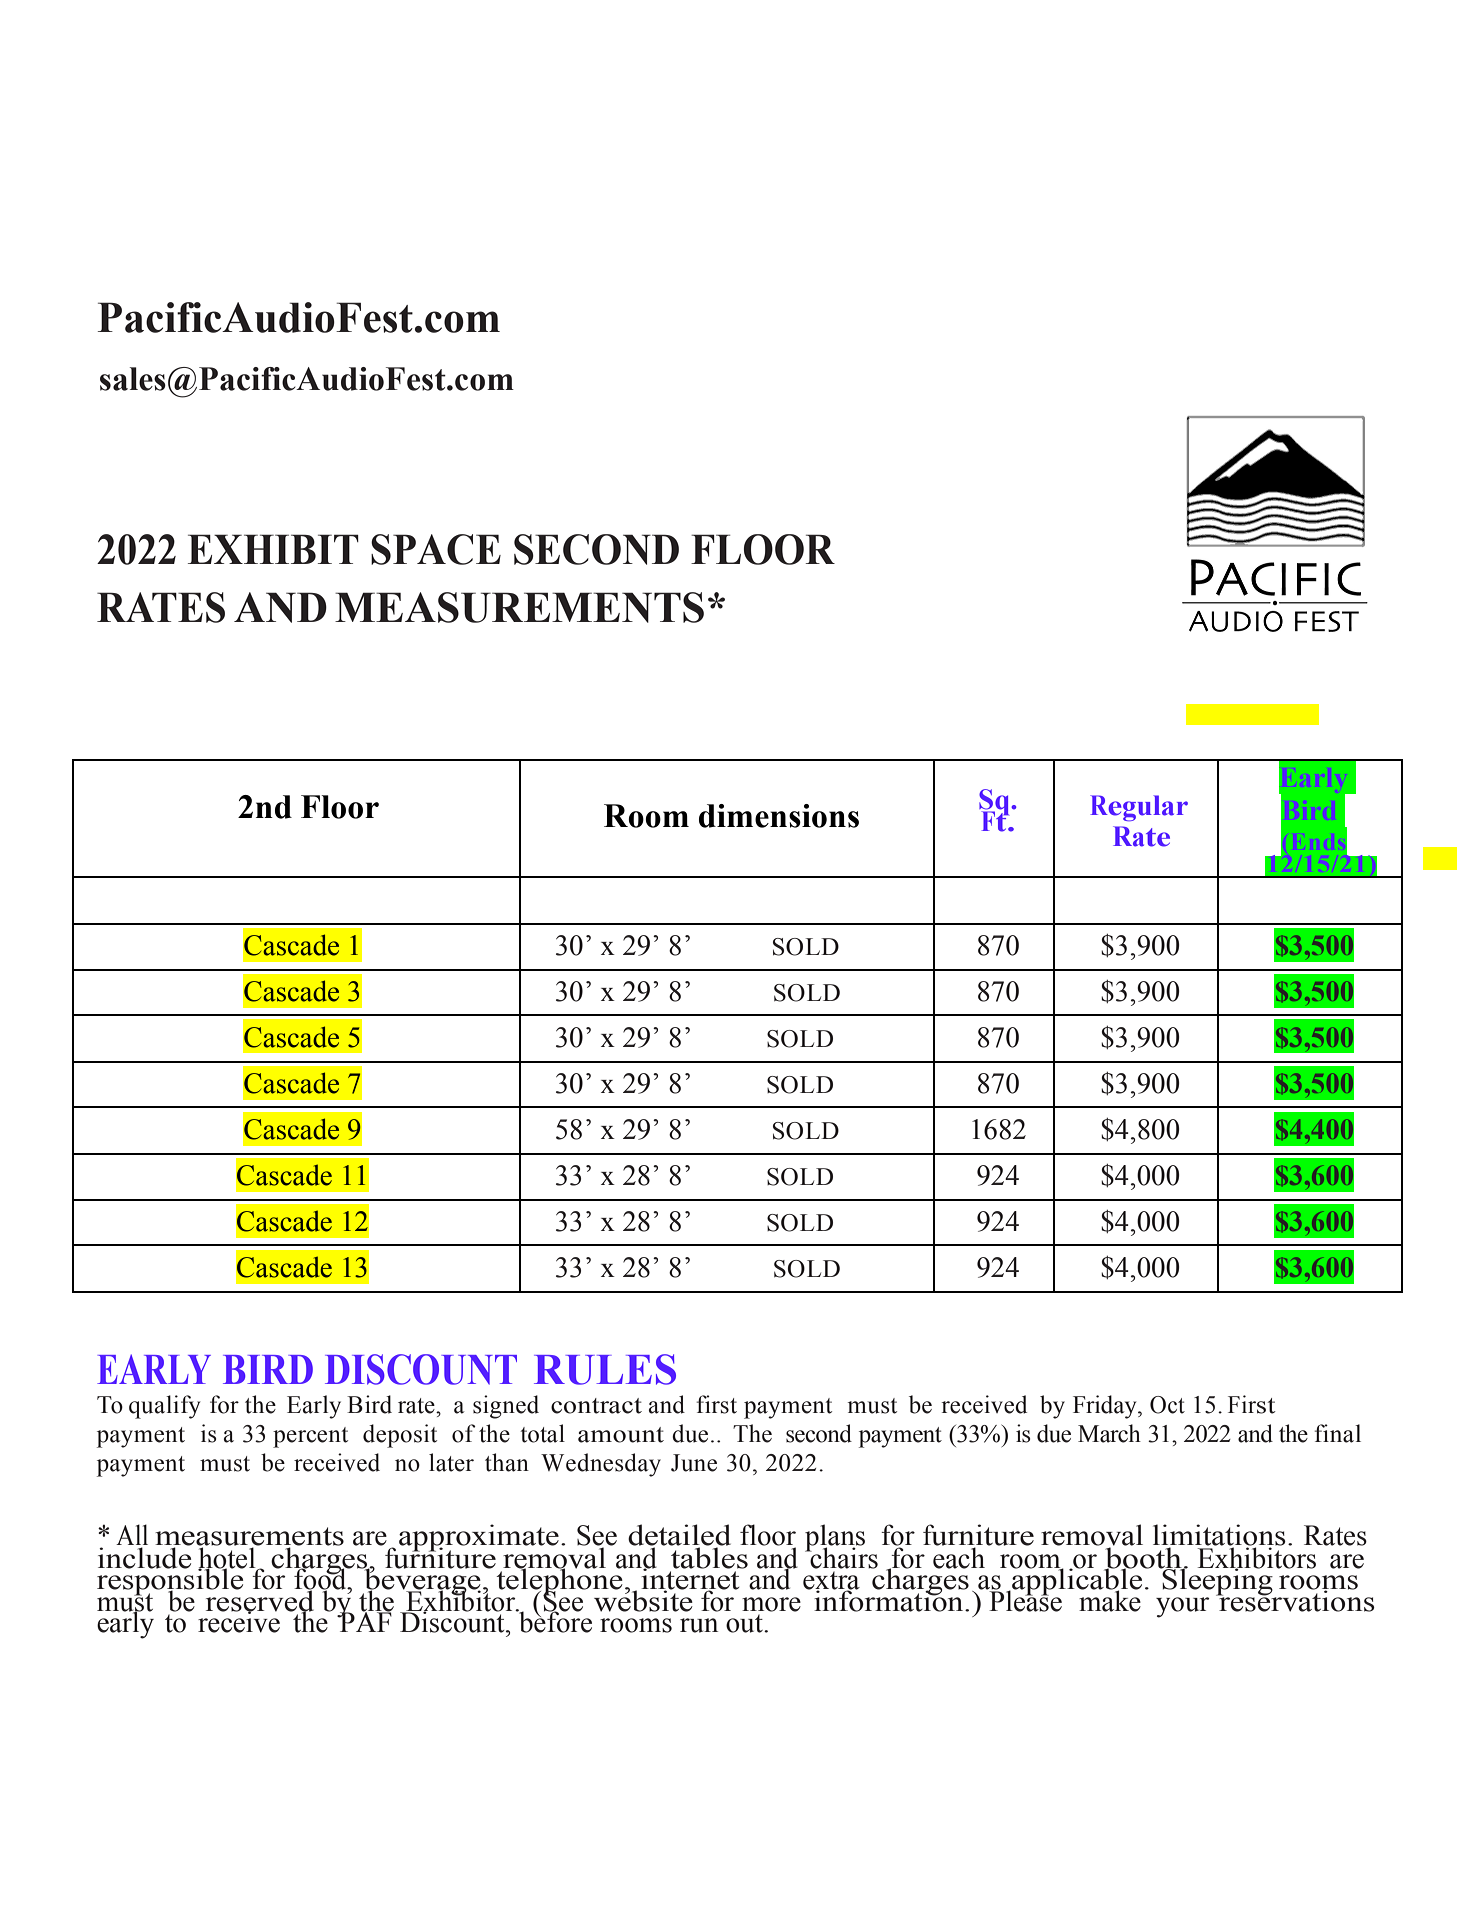  Describe the element at coordinates (771, 1604) in the screenshot. I see `more` at that location.
